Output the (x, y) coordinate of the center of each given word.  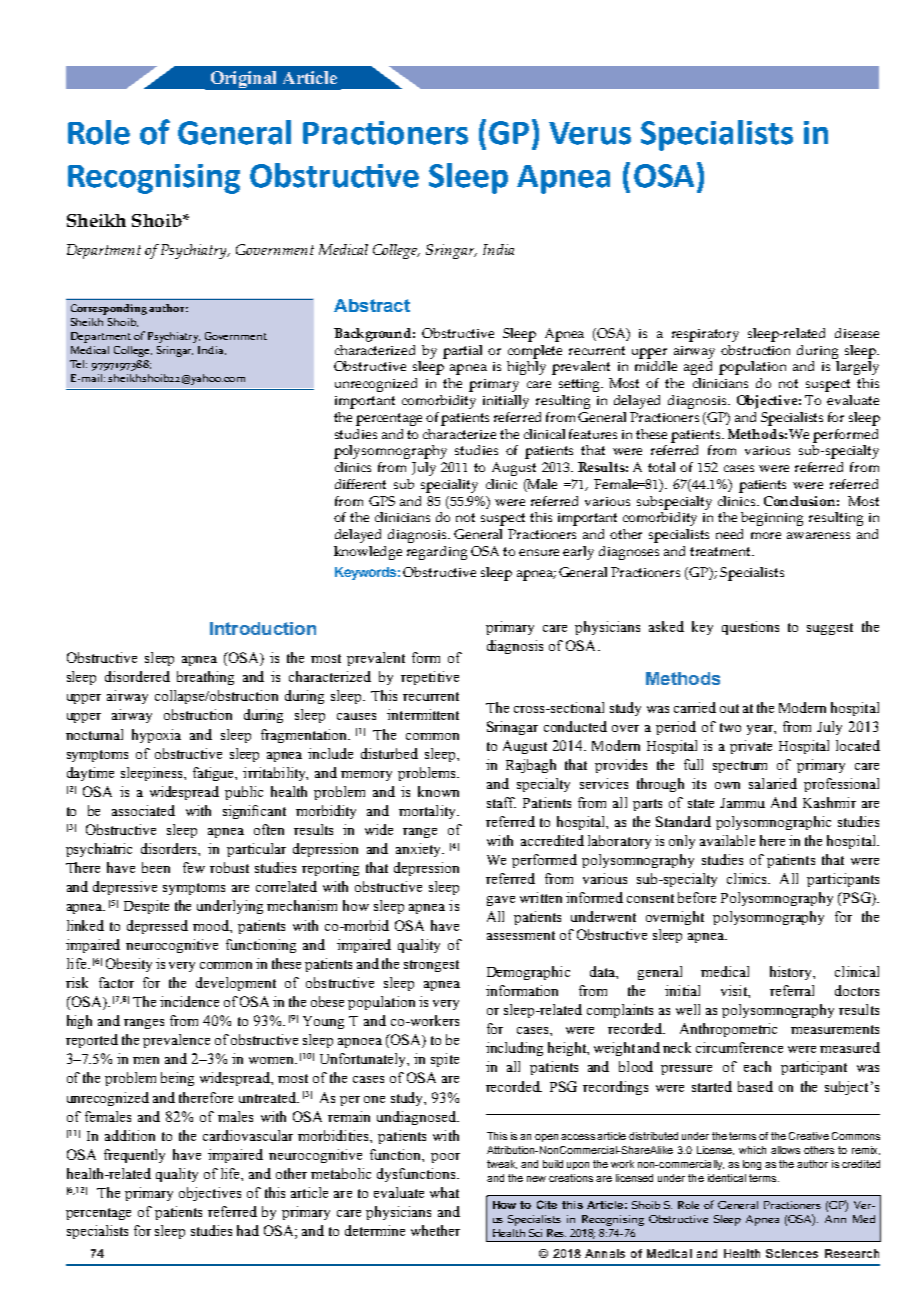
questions (750, 628)
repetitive (430, 678)
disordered (137, 676)
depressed (157, 927)
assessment (521, 935)
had (248, 1230)
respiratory (705, 335)
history (792, 973)
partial (462, 352)
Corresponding (109, 309)
